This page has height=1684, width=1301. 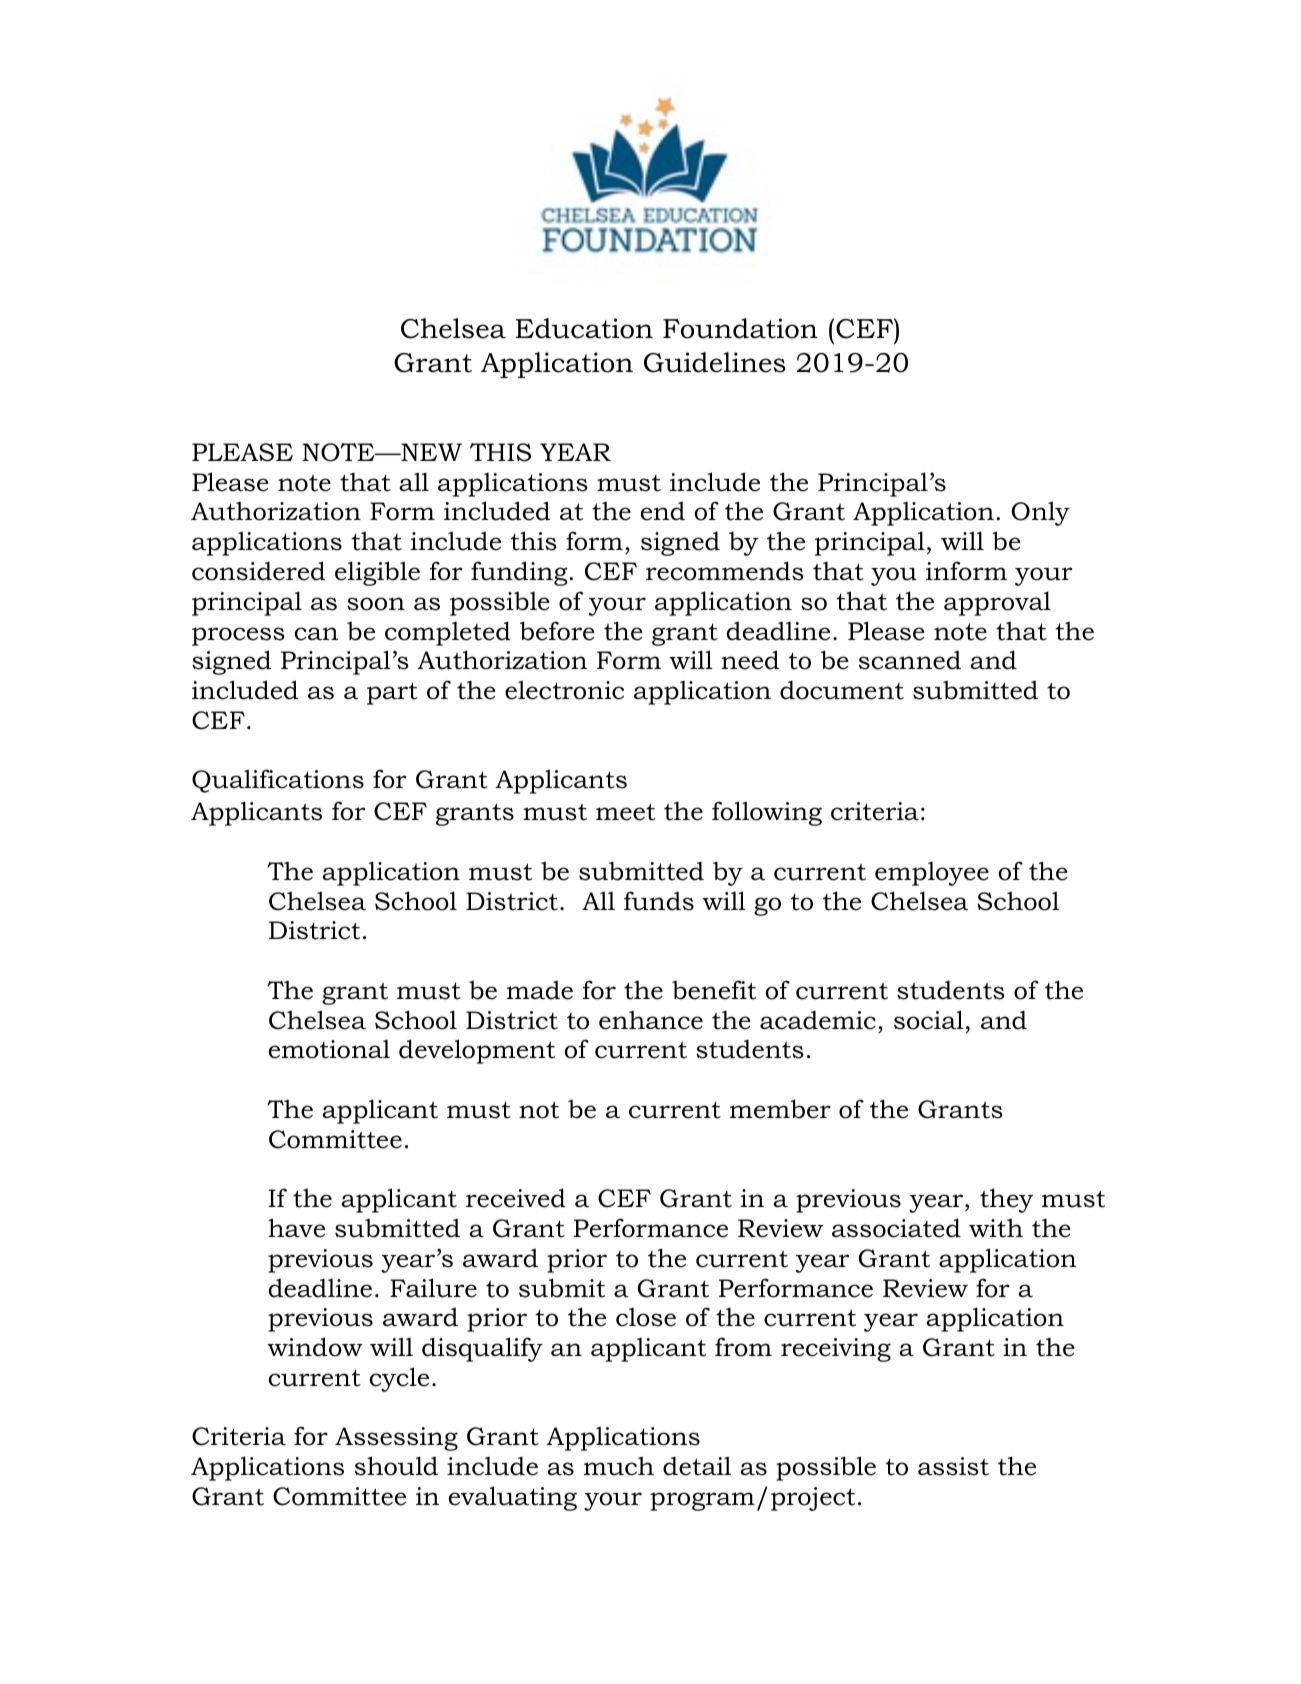 I want to click on employee, so click(x=932, y=873).
